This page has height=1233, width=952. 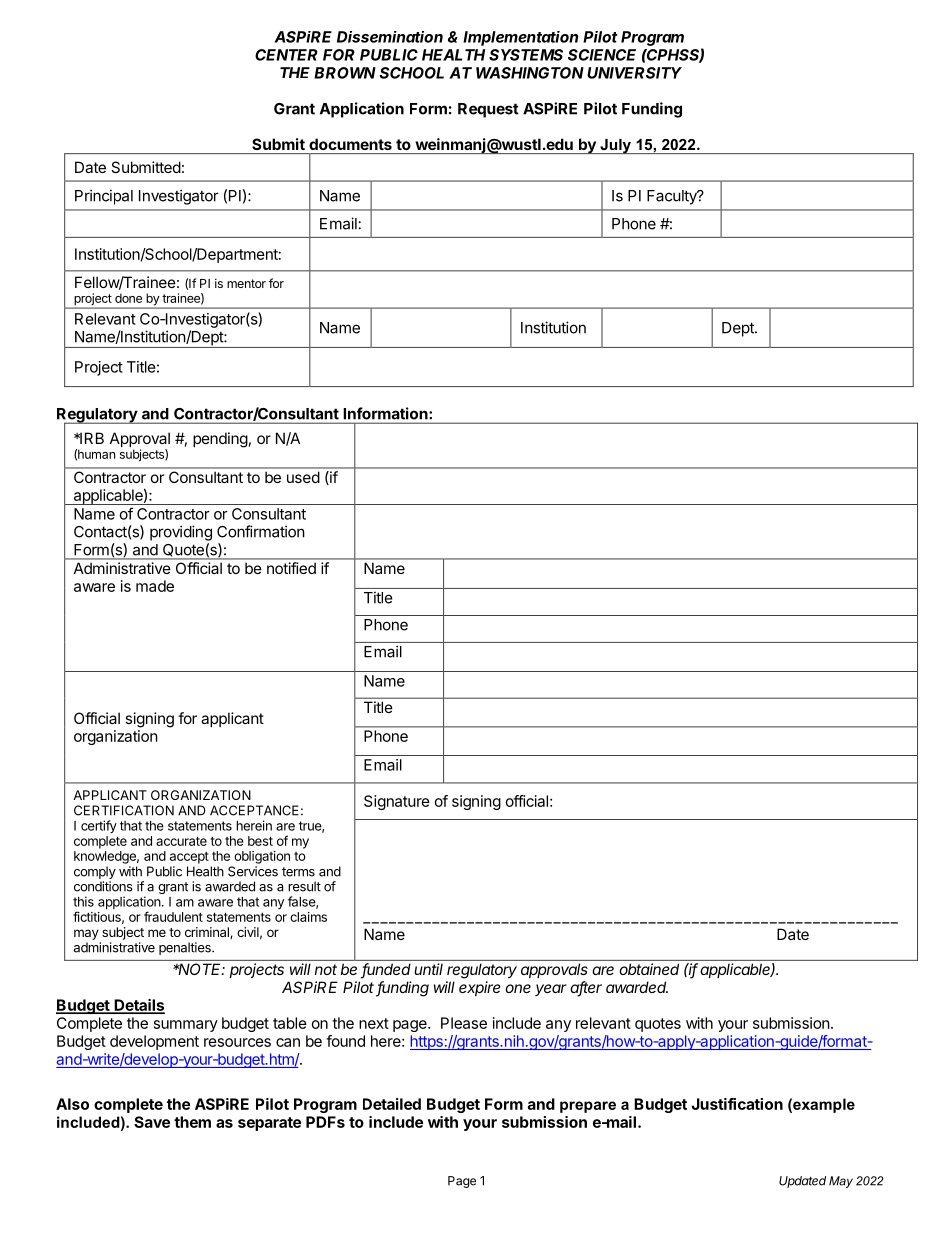 I want to click on July, so click(x=615, y=146).
